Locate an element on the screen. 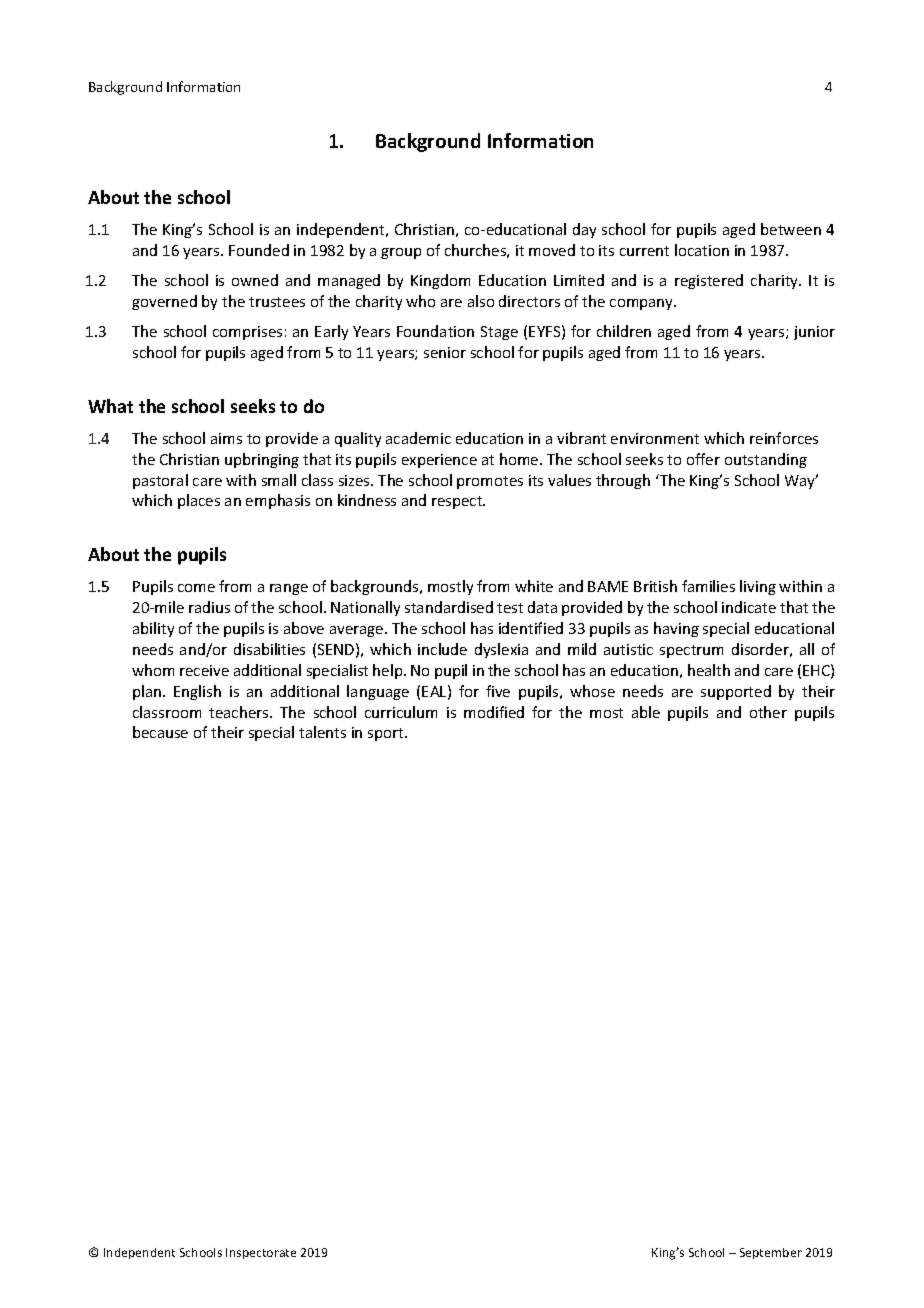 This screenshot has height=1308, width=924. September is located at coordinates (771, 1253).
